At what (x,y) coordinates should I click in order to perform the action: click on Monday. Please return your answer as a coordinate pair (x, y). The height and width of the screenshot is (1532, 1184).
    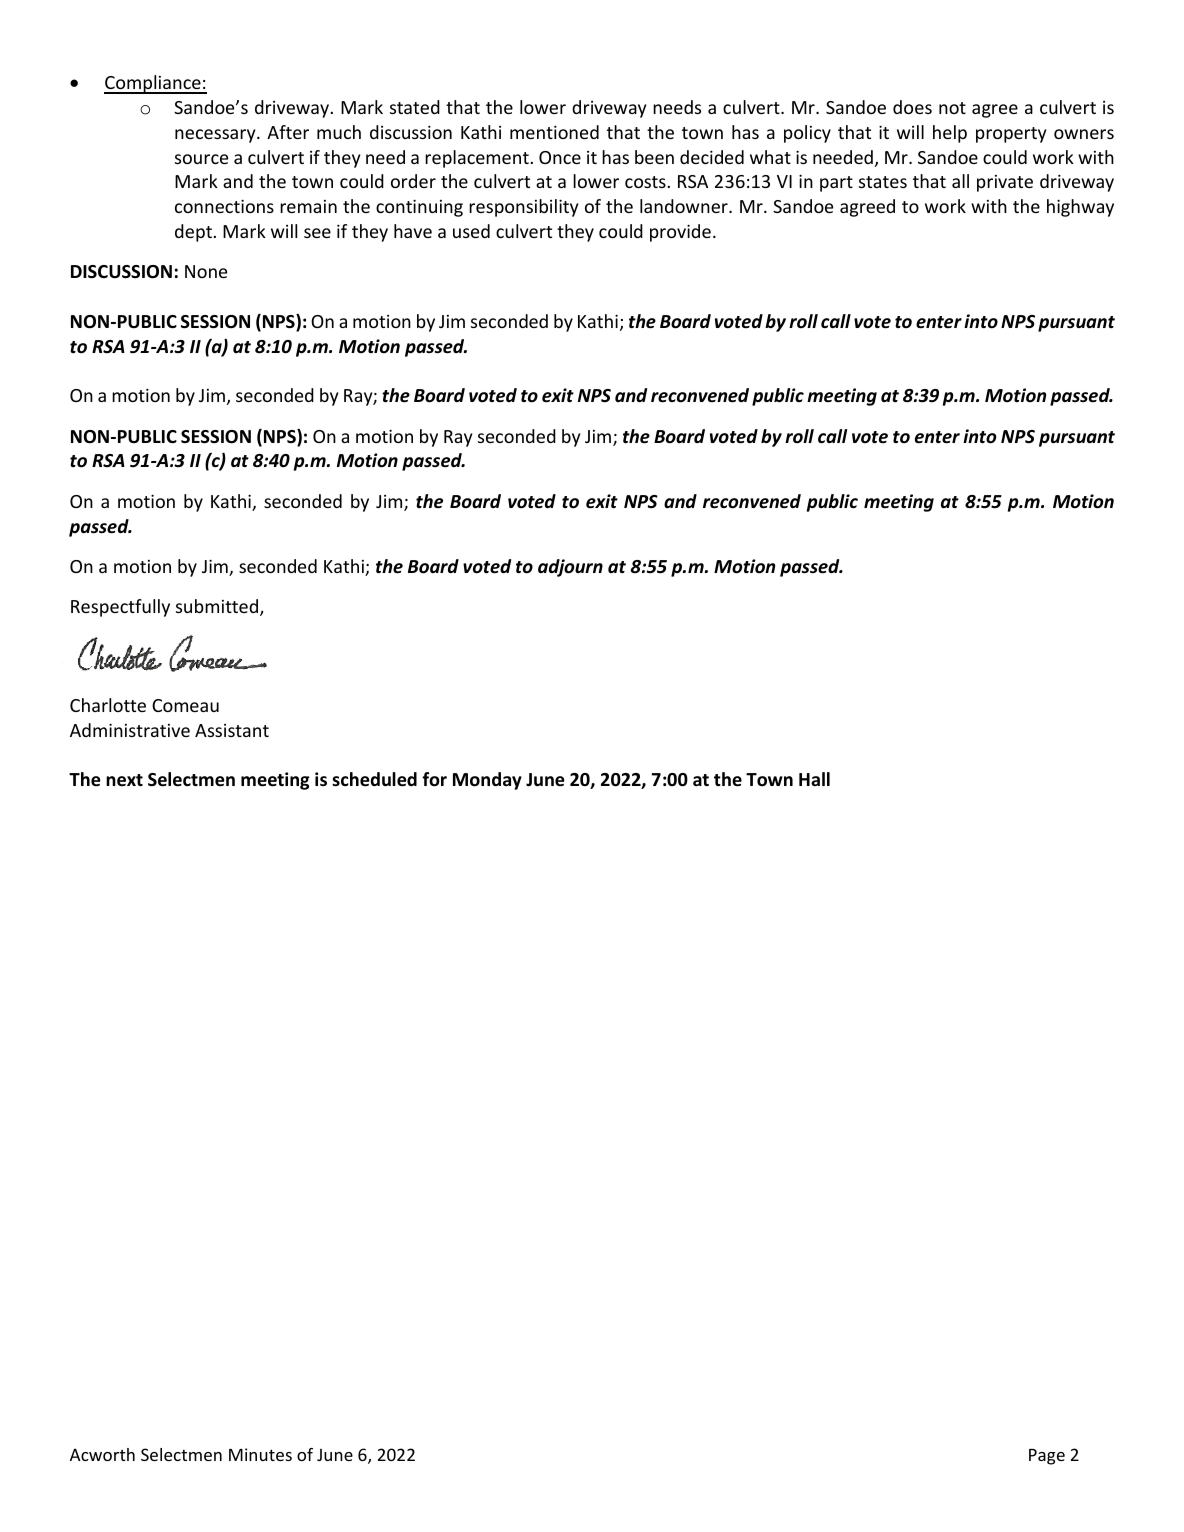
    Looking at the image, I should click on (487, 781).
